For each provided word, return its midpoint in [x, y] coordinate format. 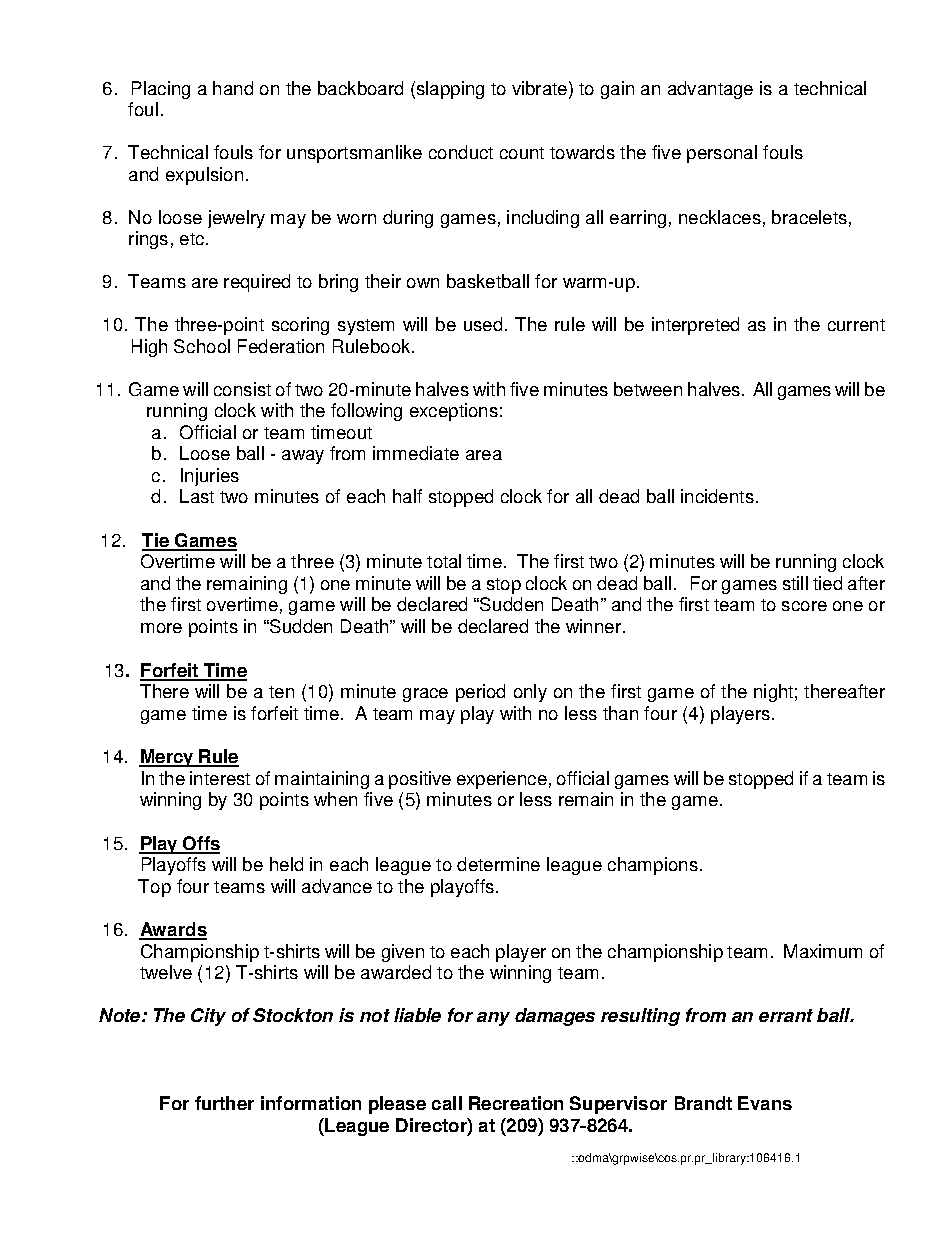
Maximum [823, 951]
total [444, 561]
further [224, 1103]
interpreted [695, 326]
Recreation [516, 1103]
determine [498, 864]
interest [220, 778]
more [161, 628]
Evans [765, 1103]
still [795, 583]
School [202, 346]
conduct [461, 152]
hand [233, 88]
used [483, 324]
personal [722, 154]
